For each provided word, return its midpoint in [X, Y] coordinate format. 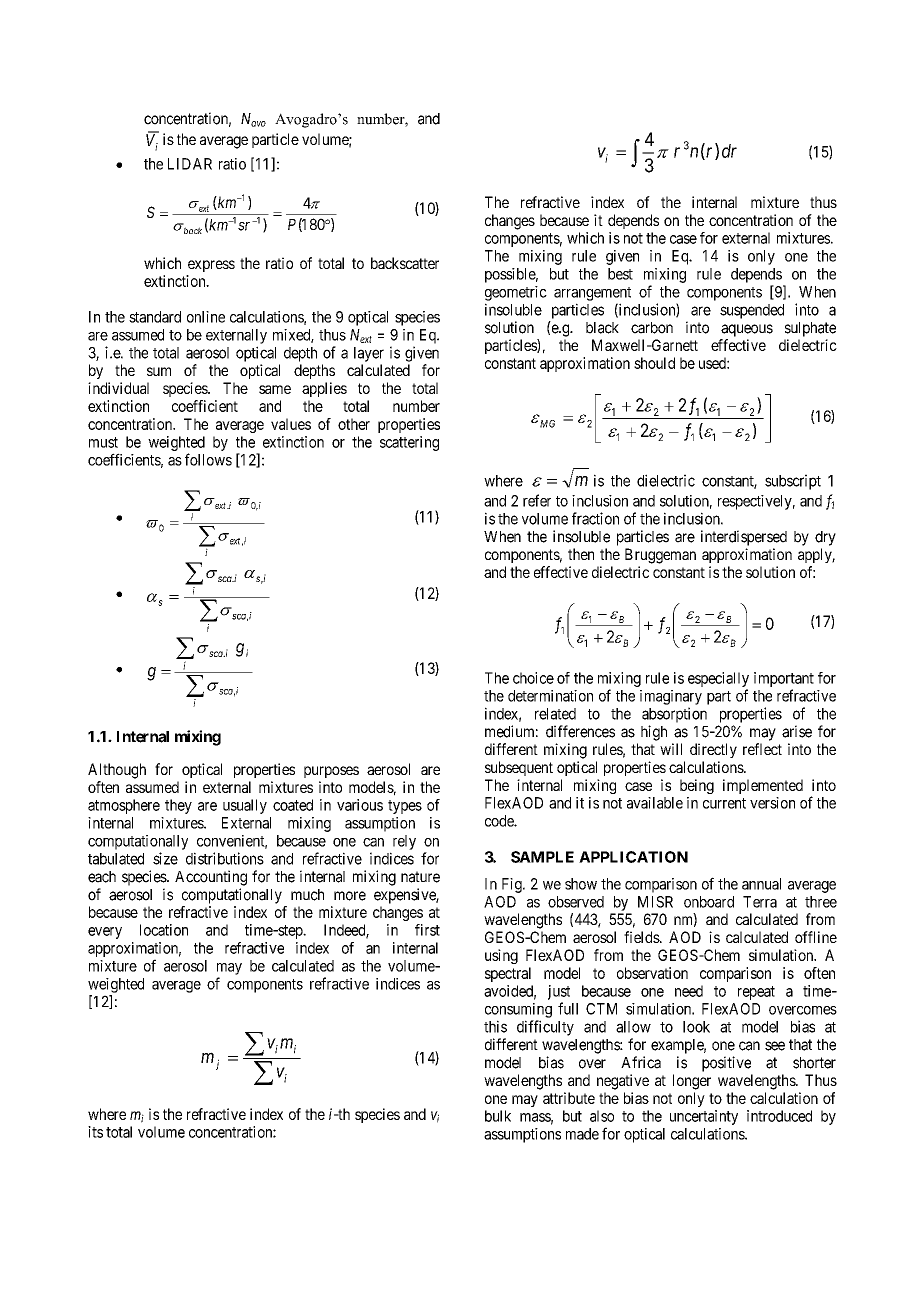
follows [208, 459]
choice [533, 678]
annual [761, 884]
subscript [793, 482]
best [620, 274]
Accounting [211, 878]
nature [420, 877]
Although [117, 771]
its [95, 1132]
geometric [516, 293]
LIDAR [190, 164]
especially [718, 679]
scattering [409, 443]
